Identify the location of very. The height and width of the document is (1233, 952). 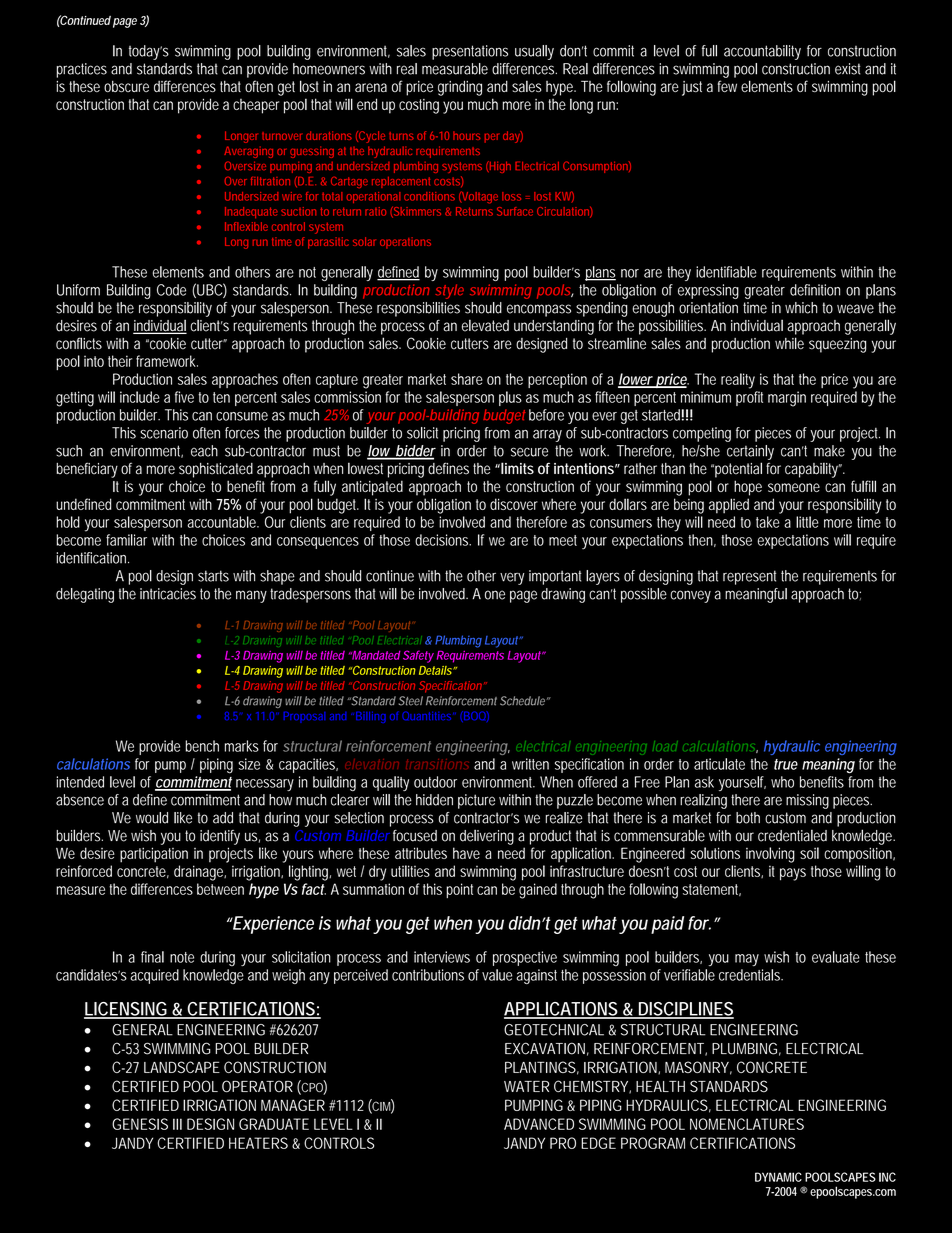
(512, 578).
